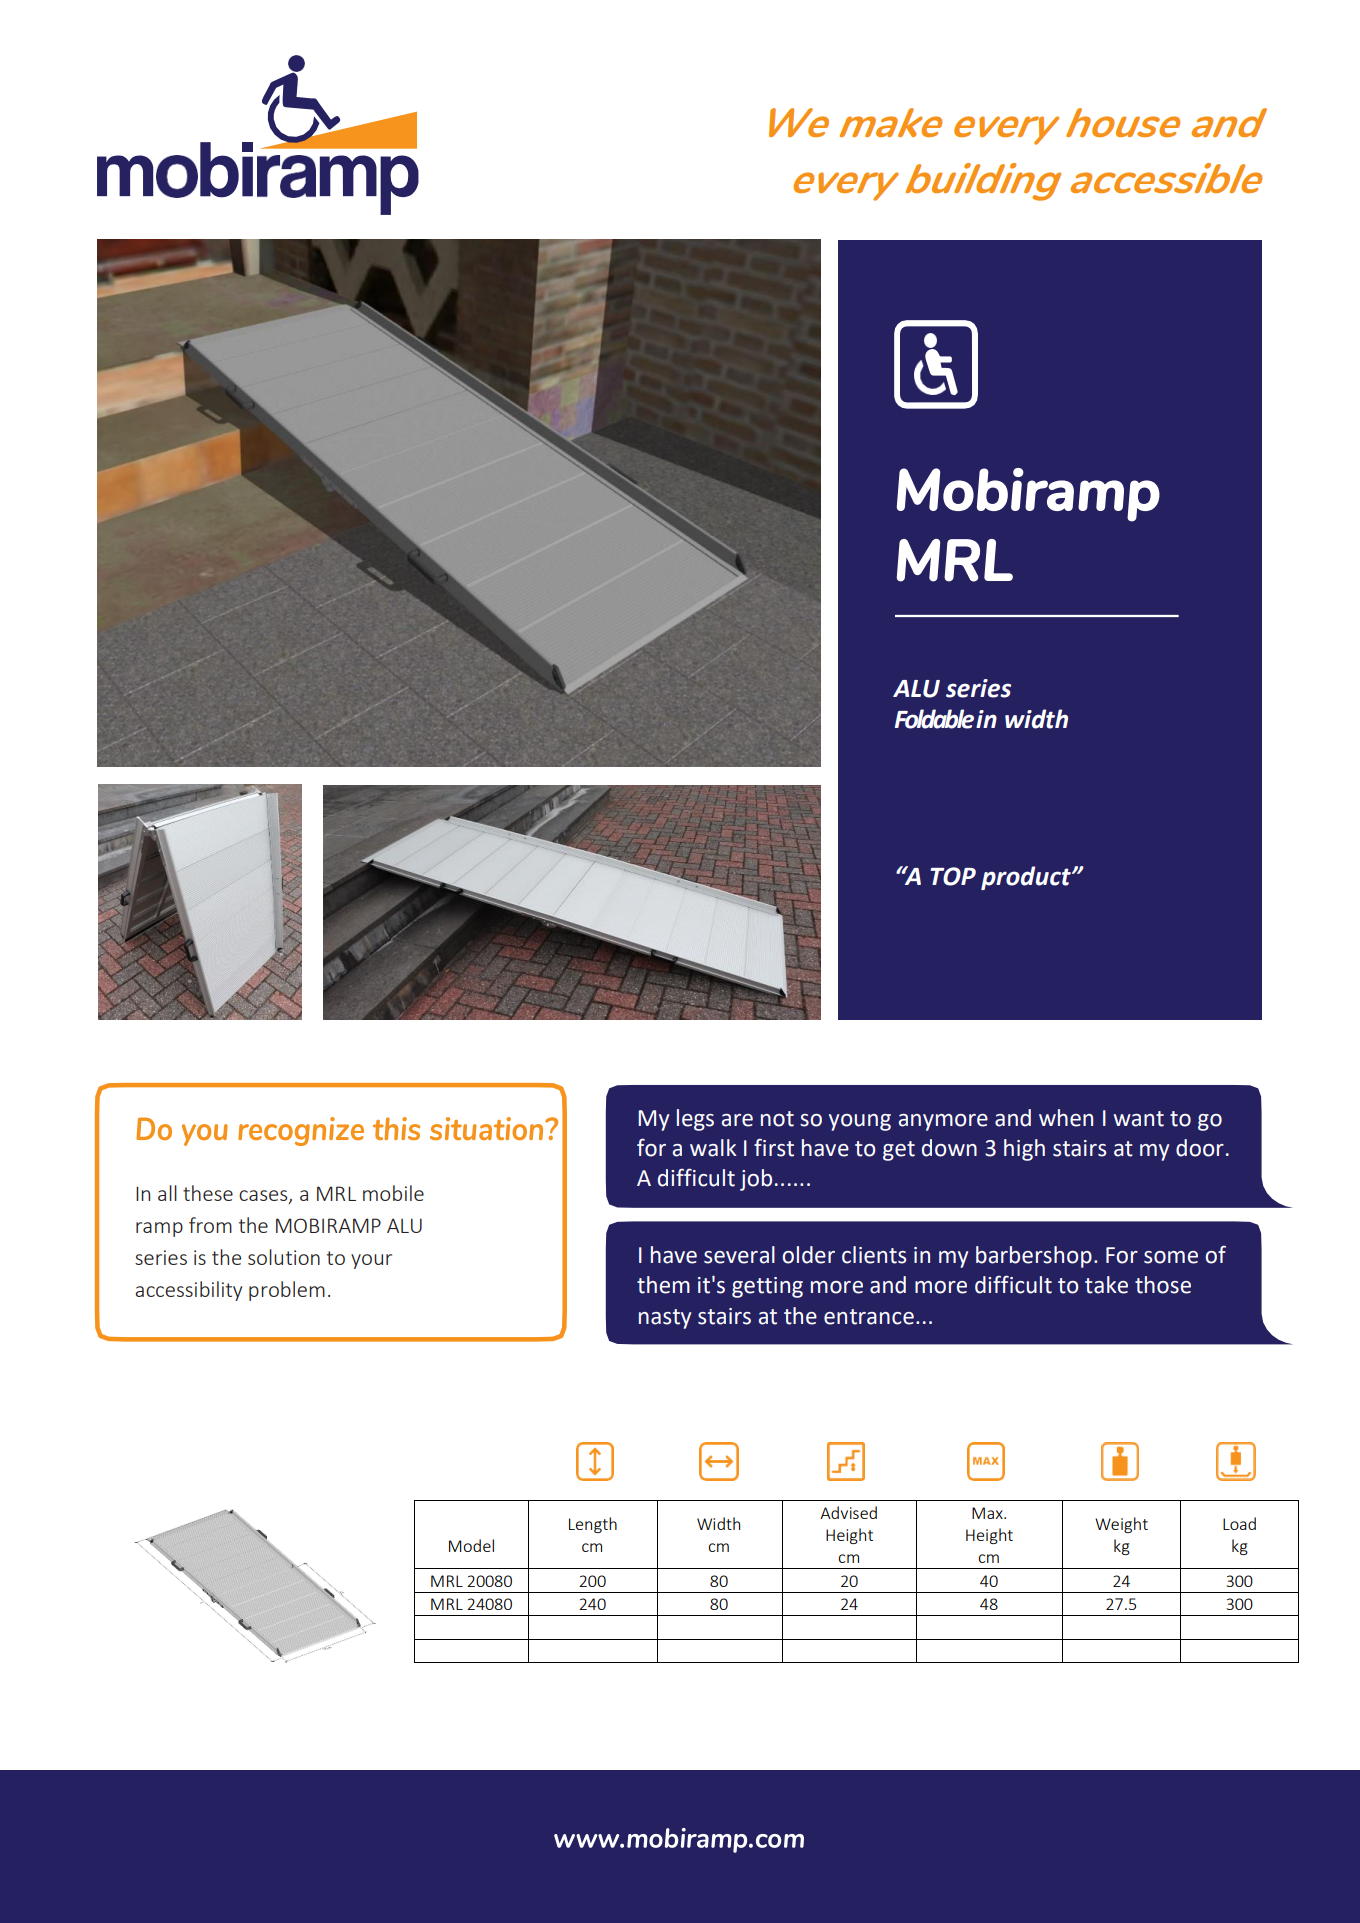 This document has height=1923, width=1360. I want to click on these, so click(208, 1193).
